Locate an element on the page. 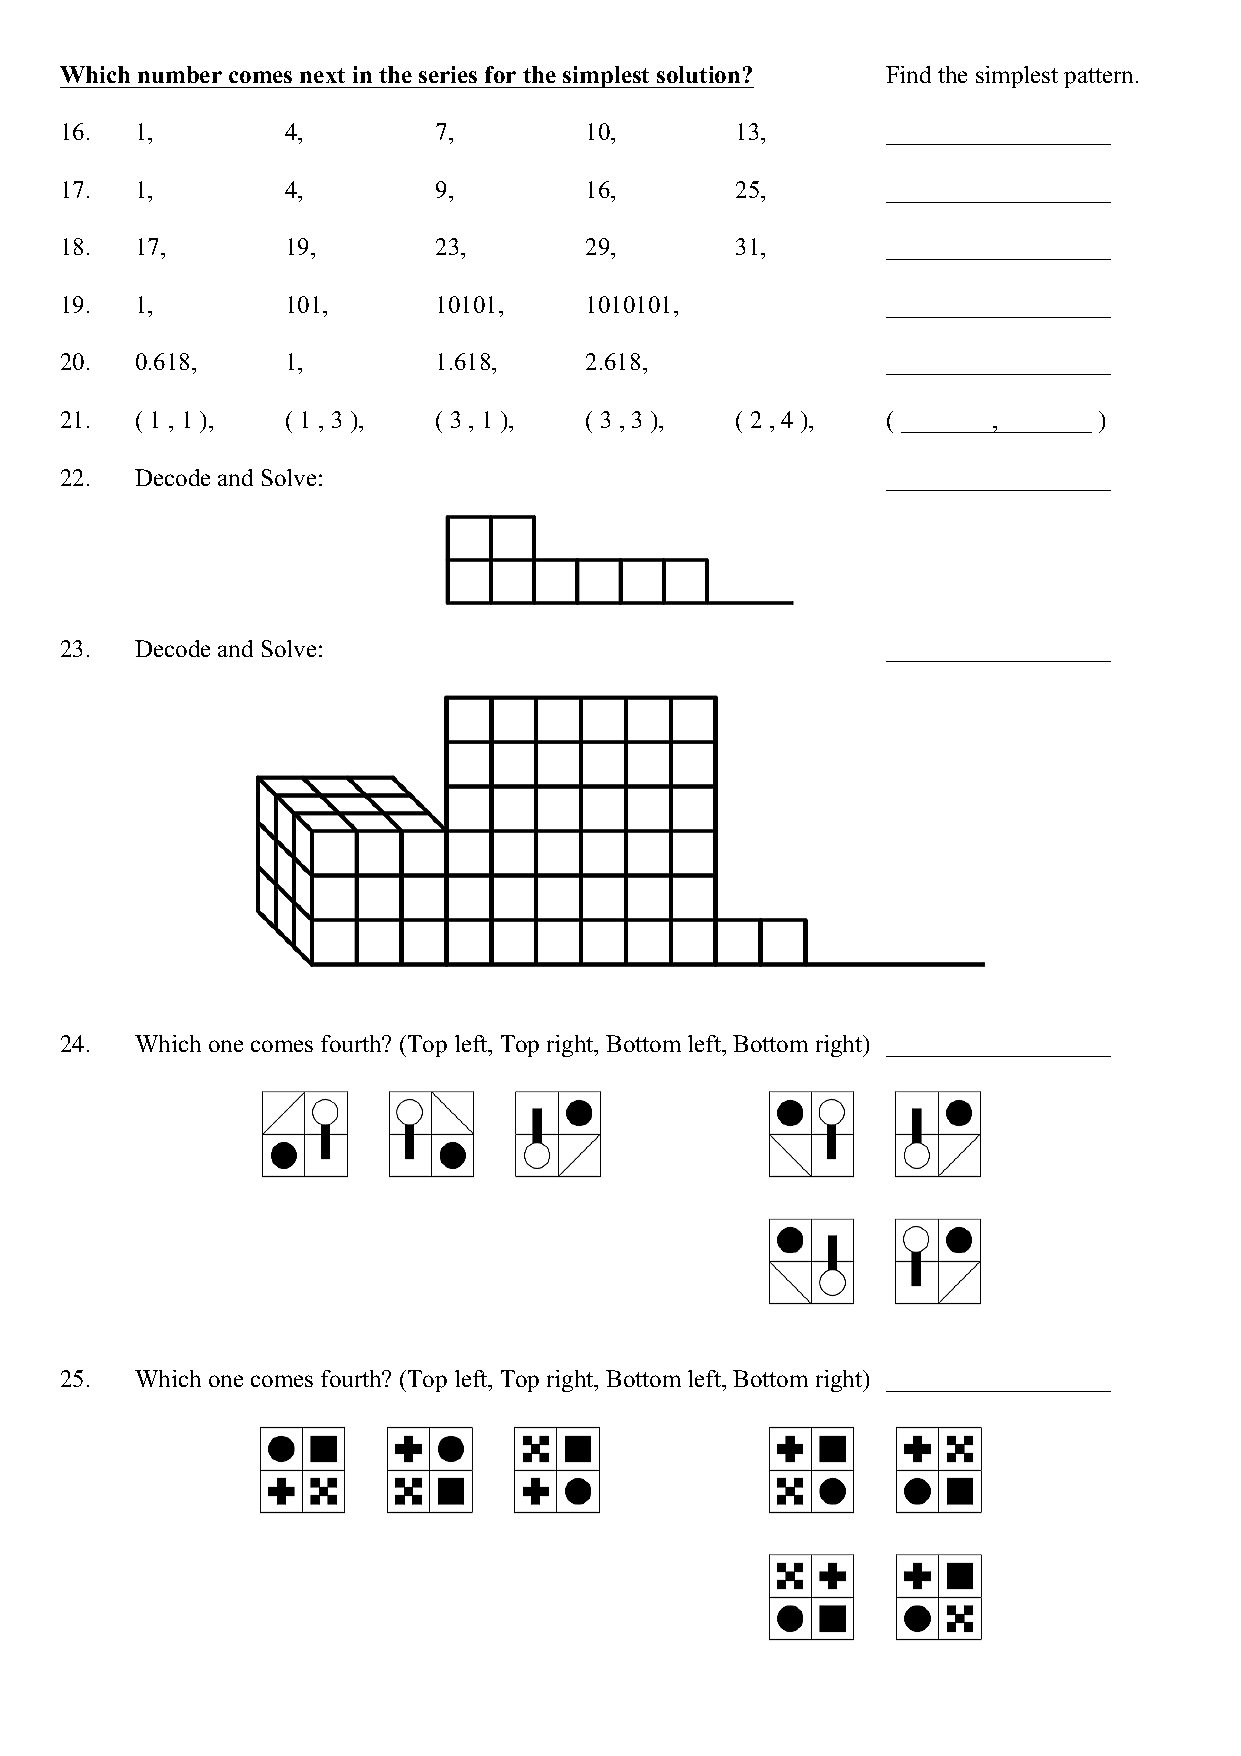 The image size is (1241, 1756). solution is located at coordinates (698, 74).
